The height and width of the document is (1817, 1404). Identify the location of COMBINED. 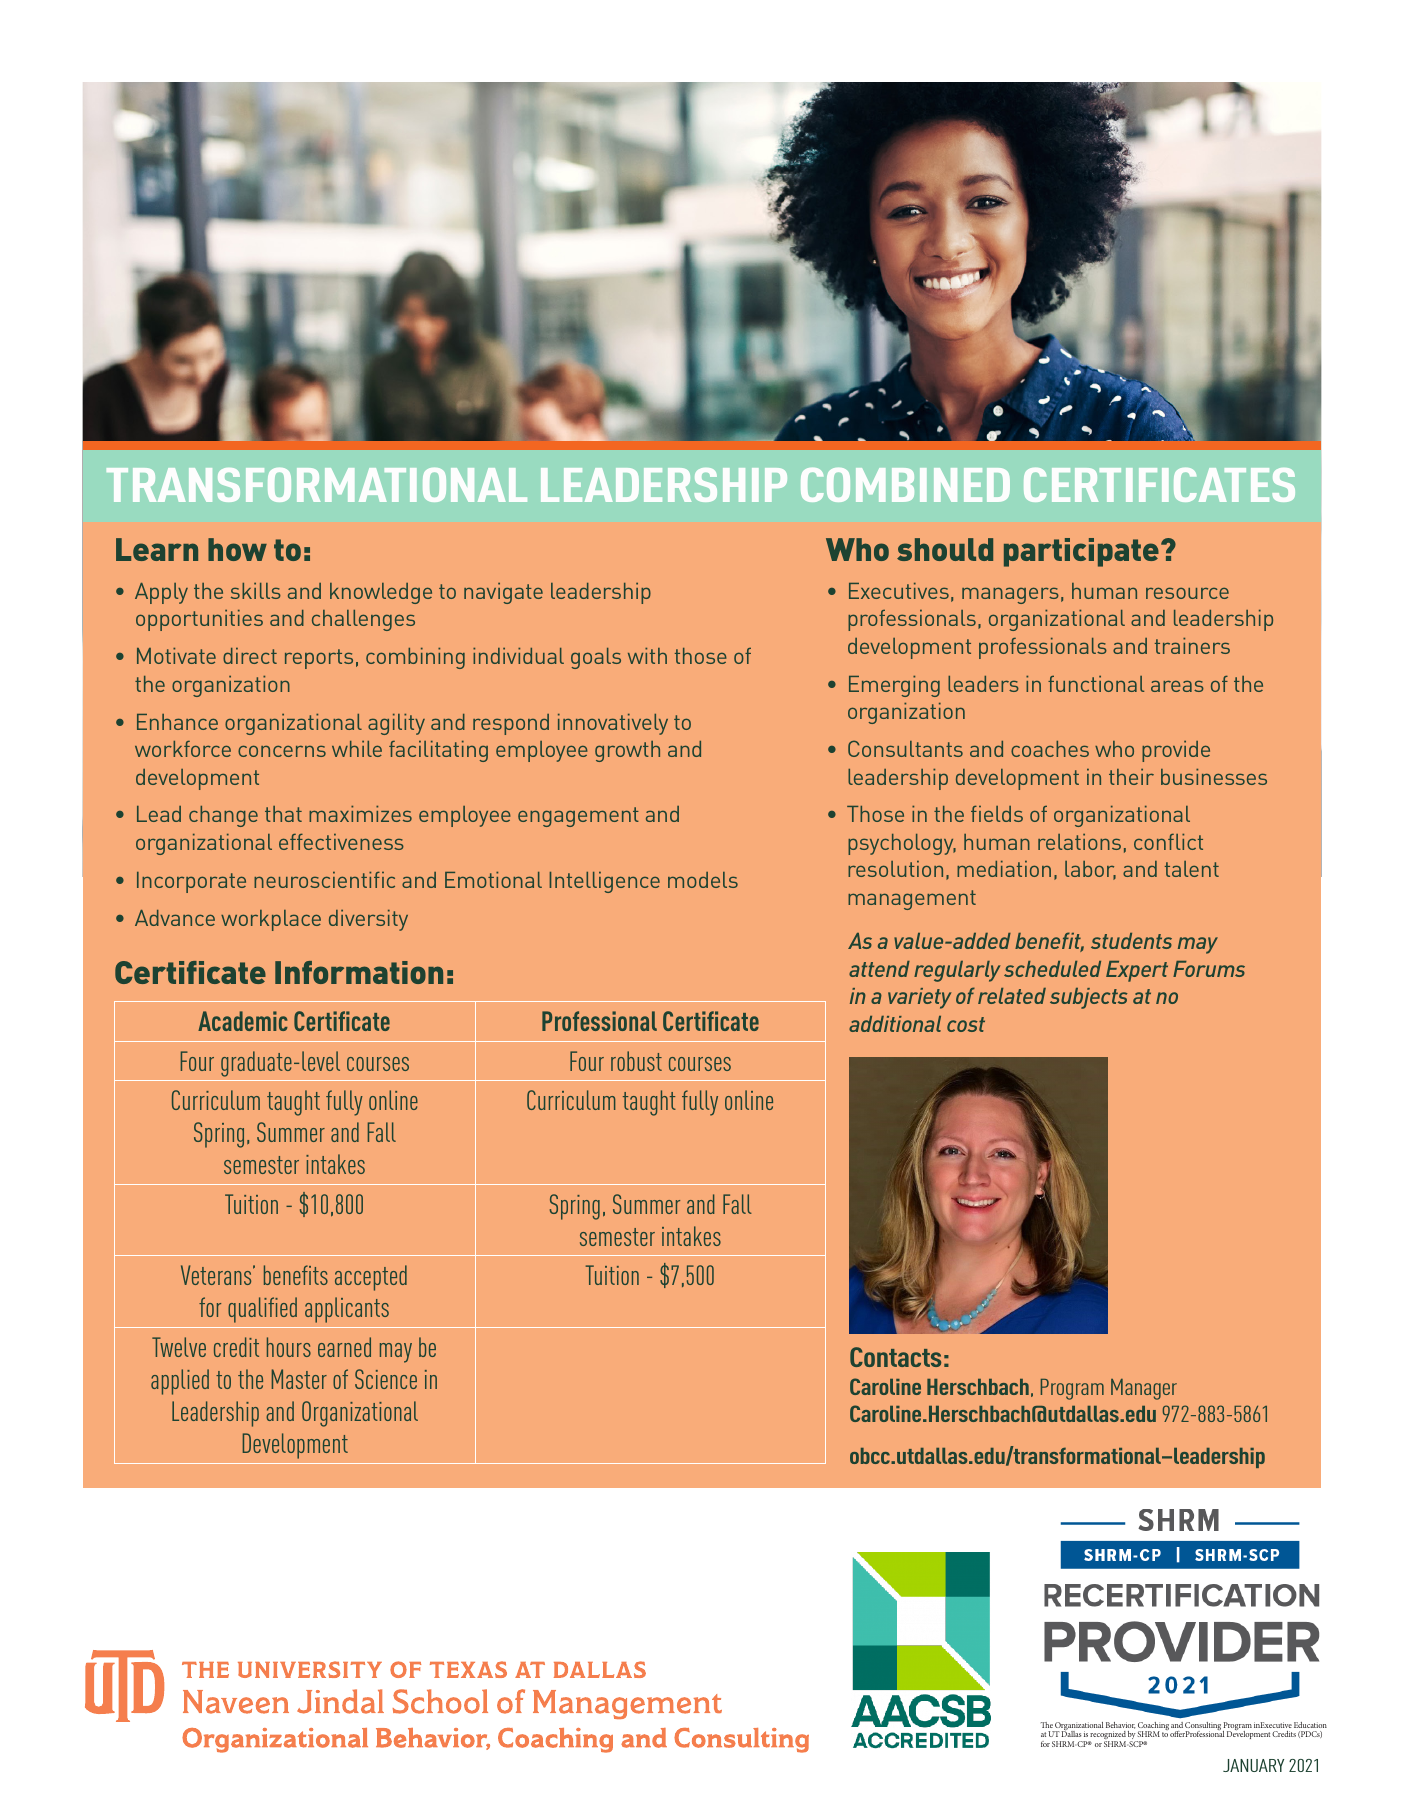
(905, 485).
